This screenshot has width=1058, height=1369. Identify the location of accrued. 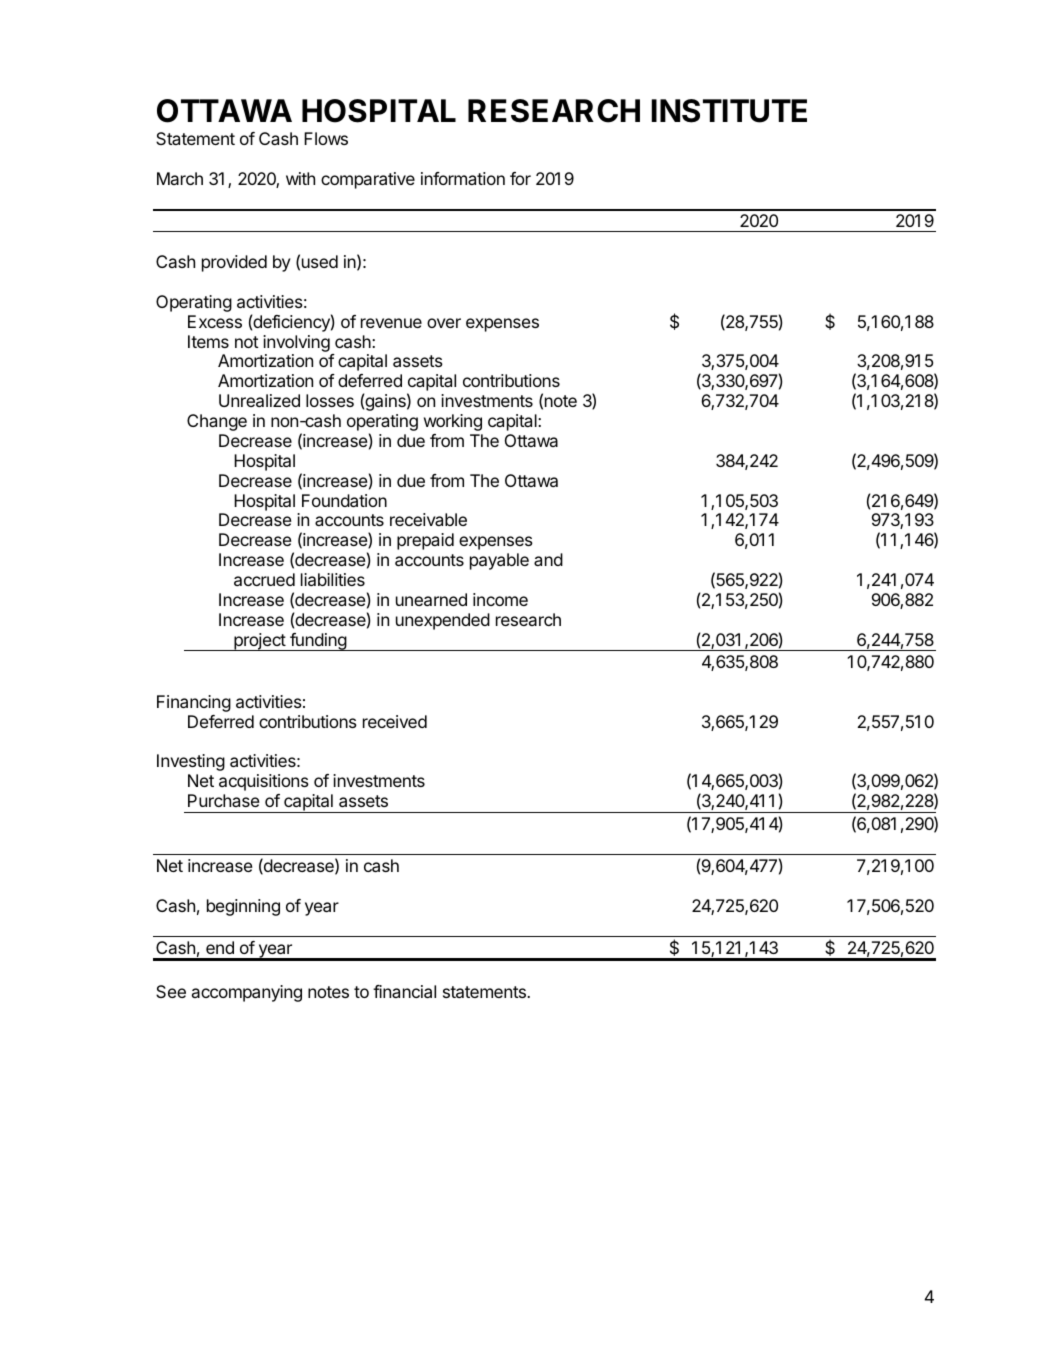
(264, 579).
